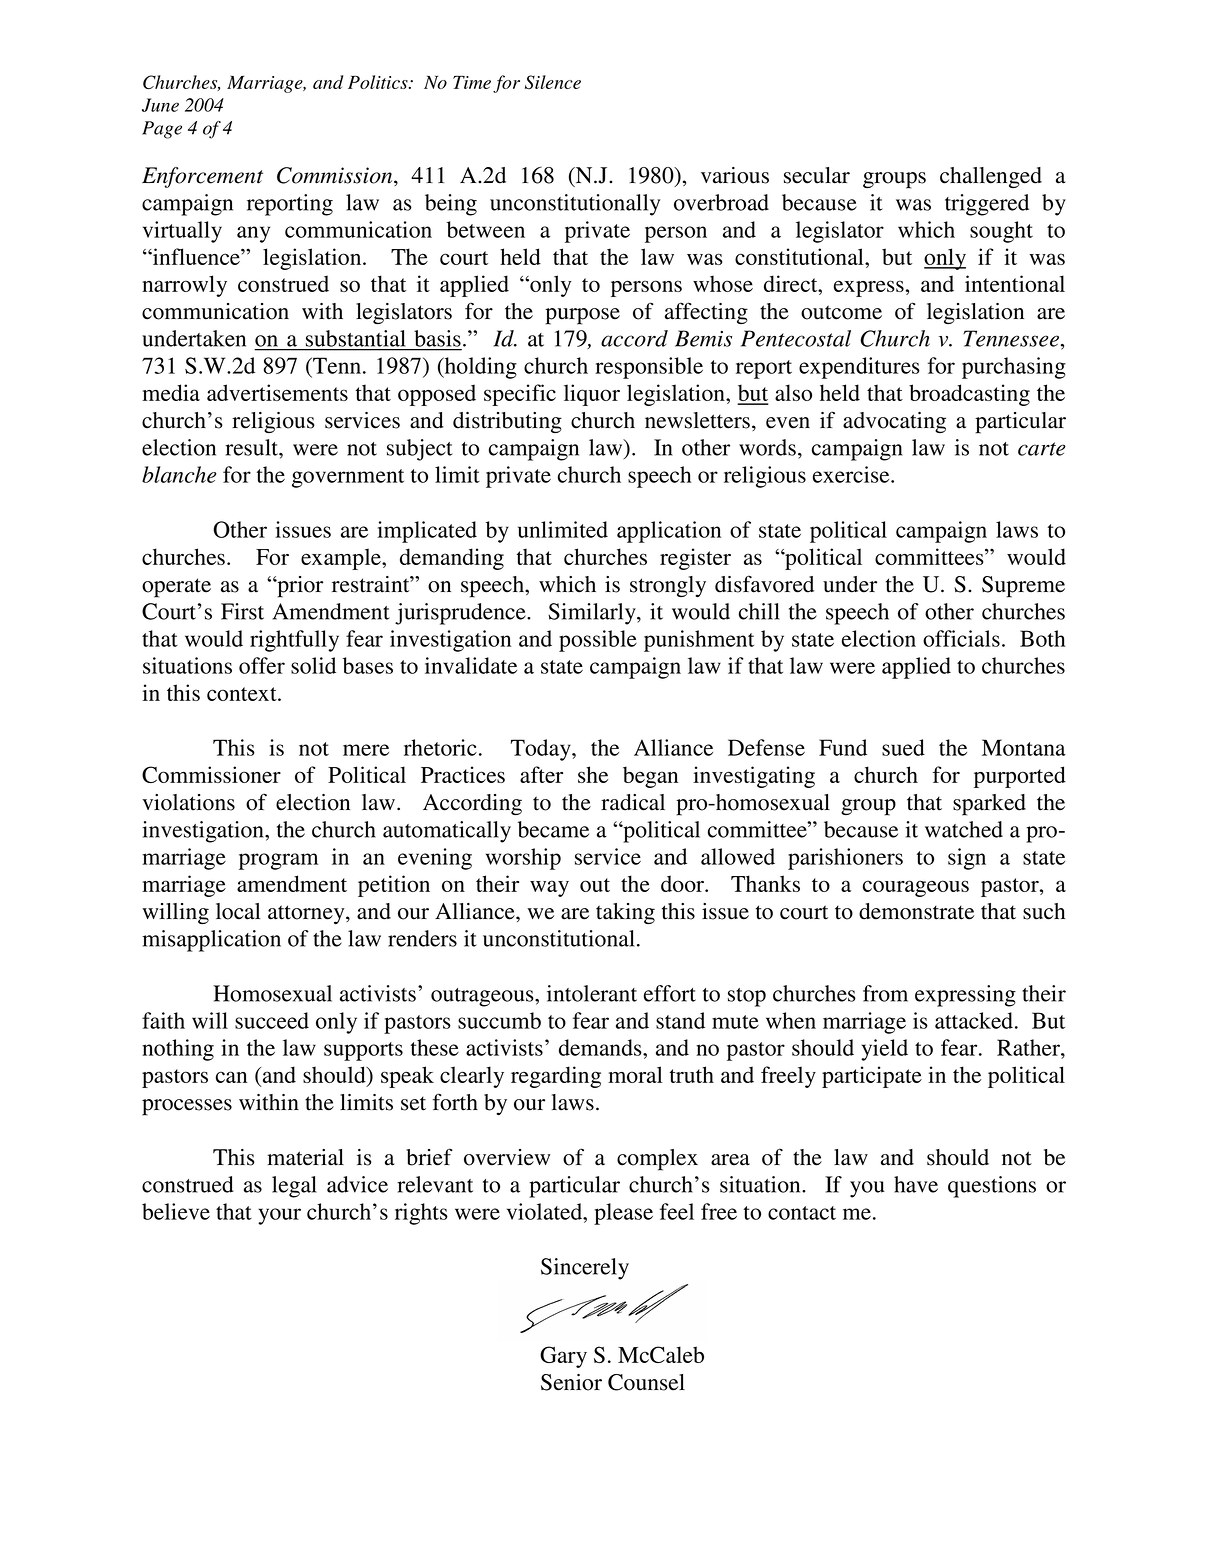 This screenshot has width=1208, height=1563. Describe the element at coordinates (279, 1216) in the screenshot. I see `your` at that location.
